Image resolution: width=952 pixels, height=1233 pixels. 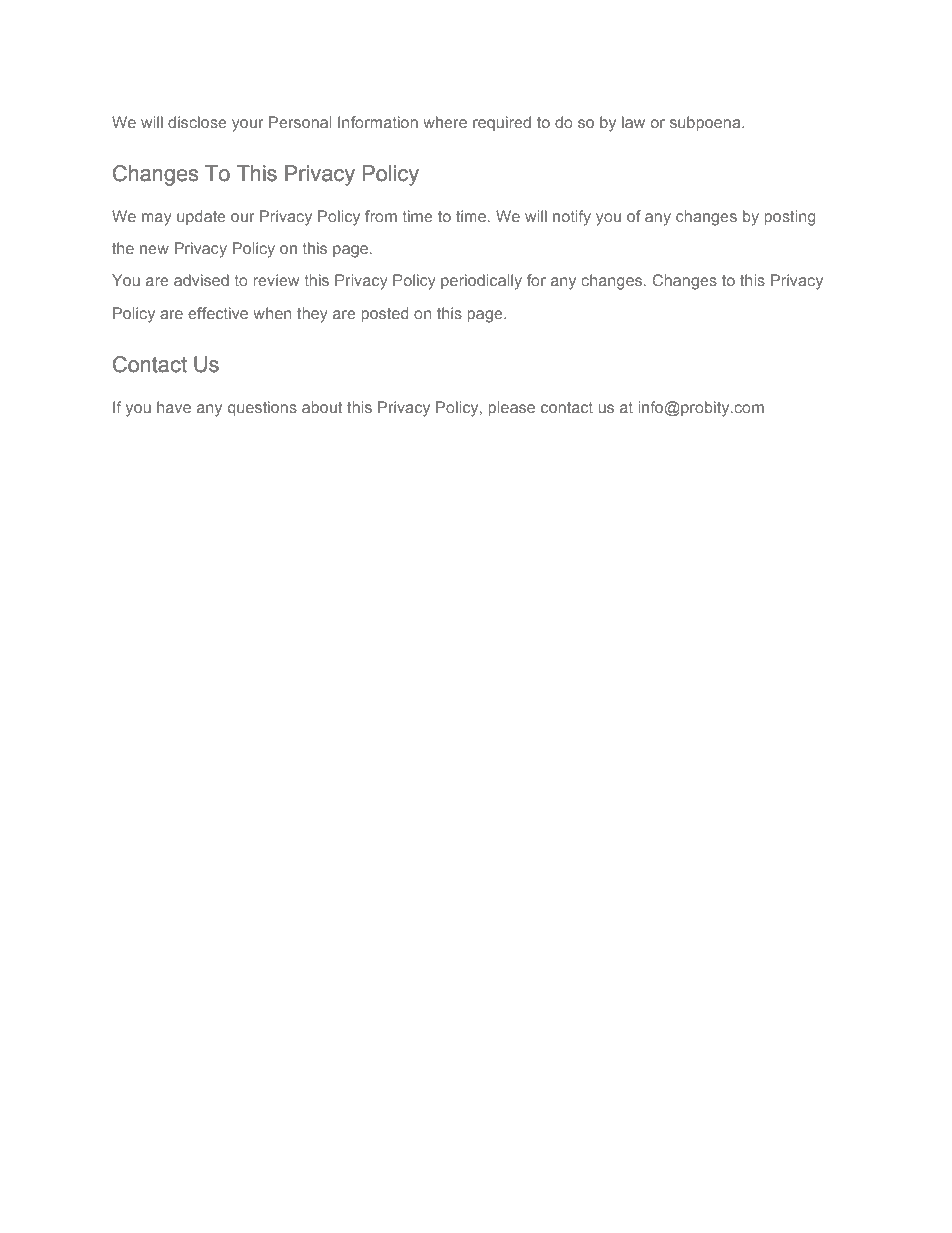 I want to click on update, so click(x=201, y=217).
